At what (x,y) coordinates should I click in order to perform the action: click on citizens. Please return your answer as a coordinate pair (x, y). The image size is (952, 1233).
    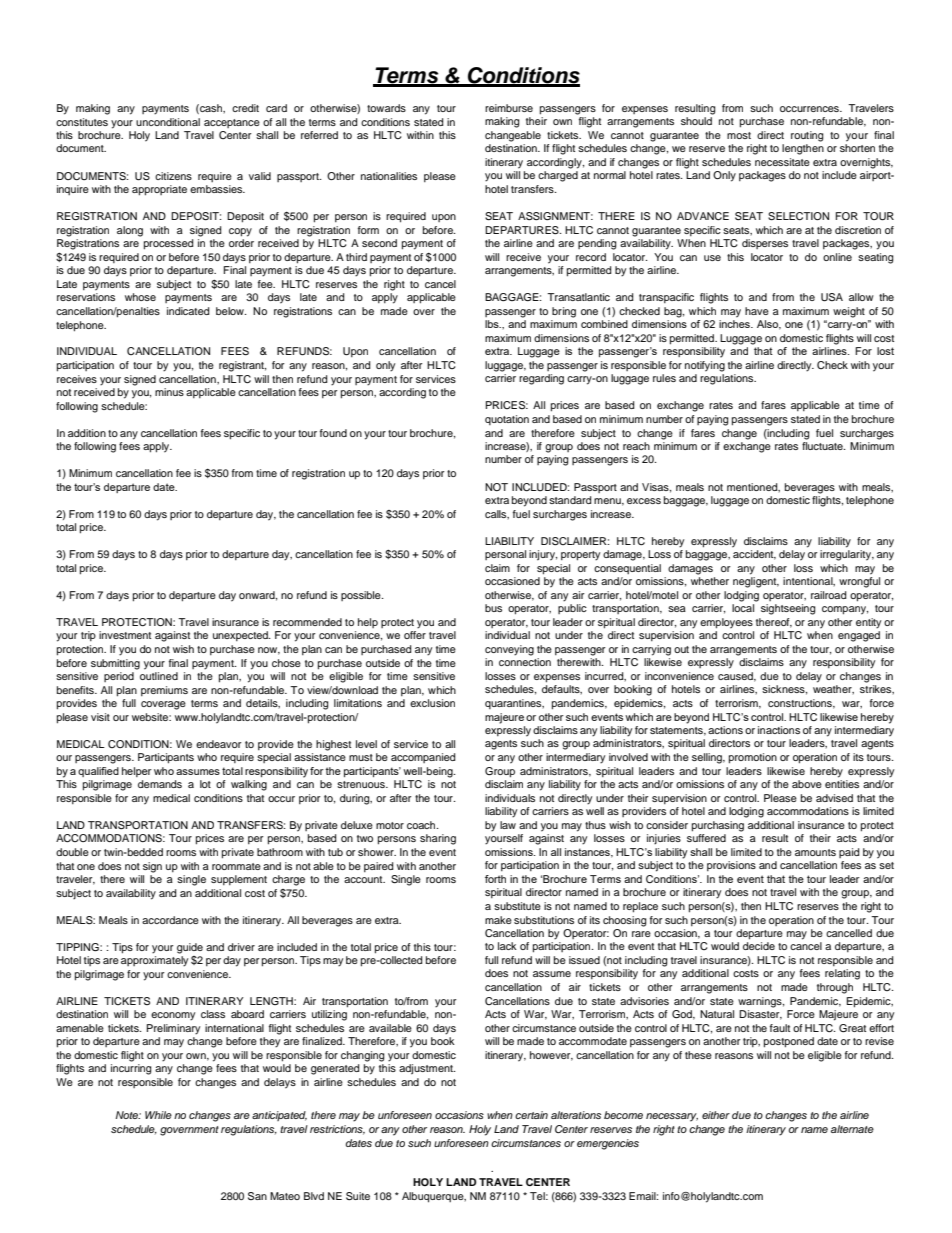
    Looking at the image, I should click on (173, 176).
